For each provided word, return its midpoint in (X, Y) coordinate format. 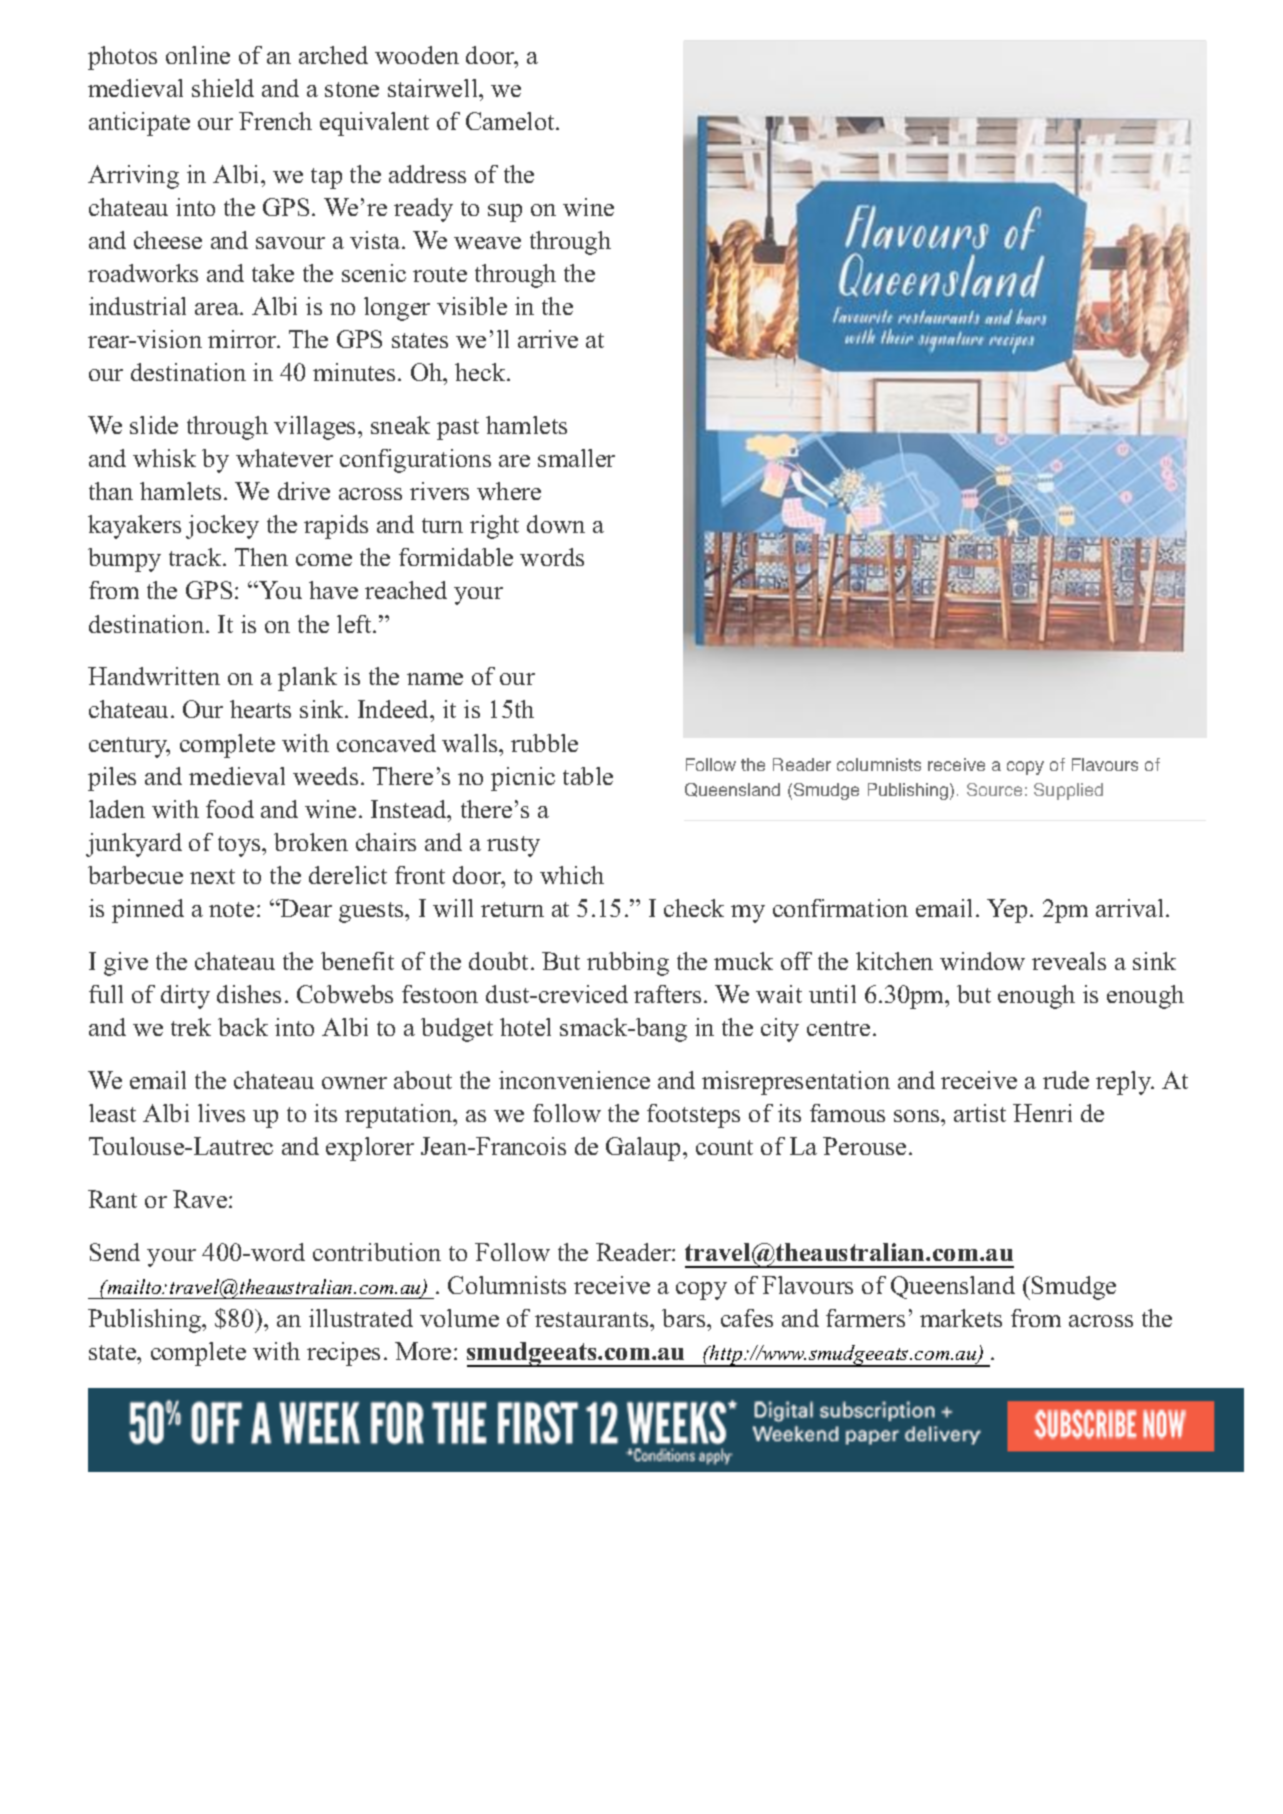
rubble (544, 743)
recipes (343, 1354)
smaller (576, 458)
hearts (260, 709)
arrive (548, 339)
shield (223, 88)
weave (487, 243)
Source (994, 789)
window (982, 961)
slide (154, 425)
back (243, 1027)
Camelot (511, 121)
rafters (667, 994)
